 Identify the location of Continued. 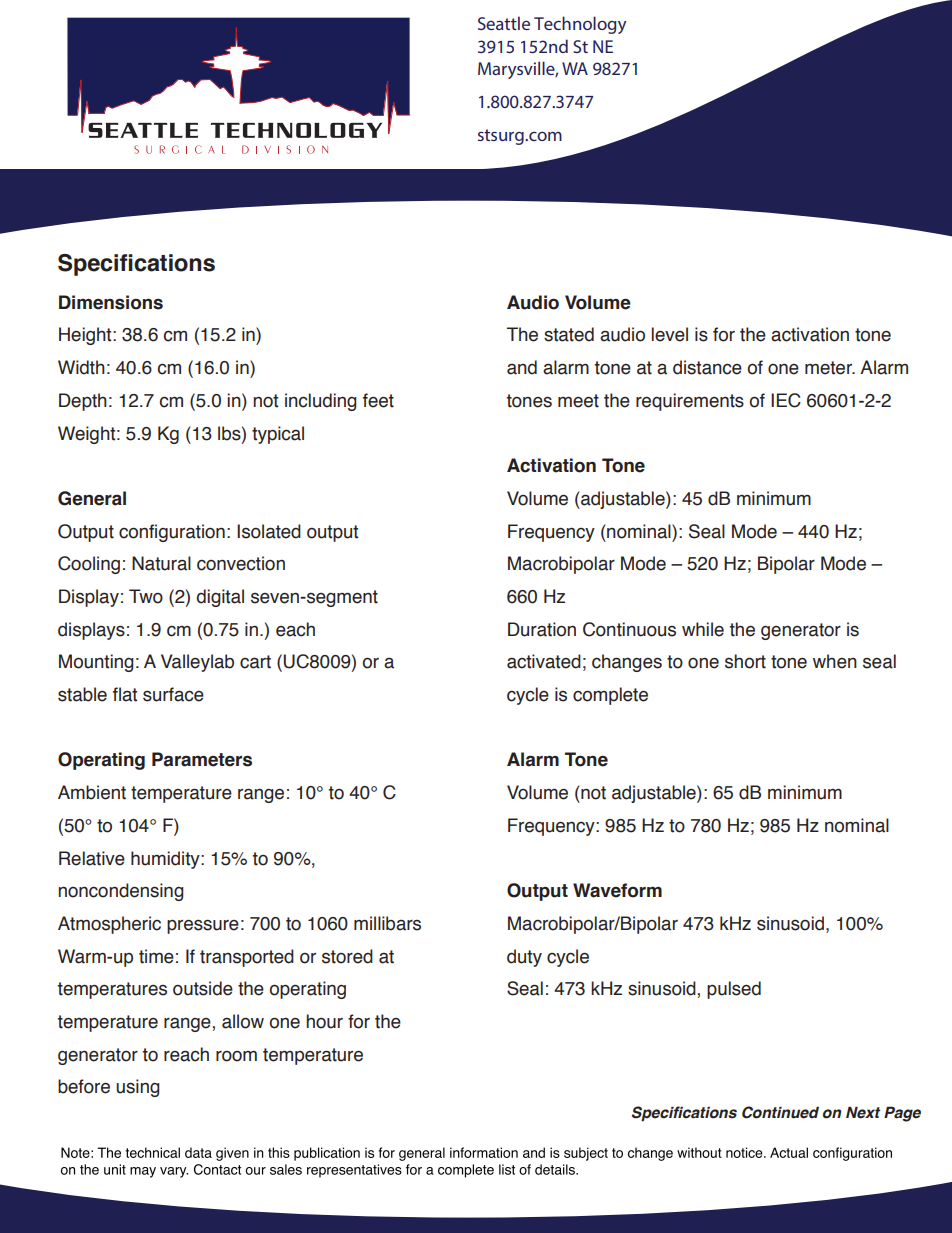
(780, 1112).
